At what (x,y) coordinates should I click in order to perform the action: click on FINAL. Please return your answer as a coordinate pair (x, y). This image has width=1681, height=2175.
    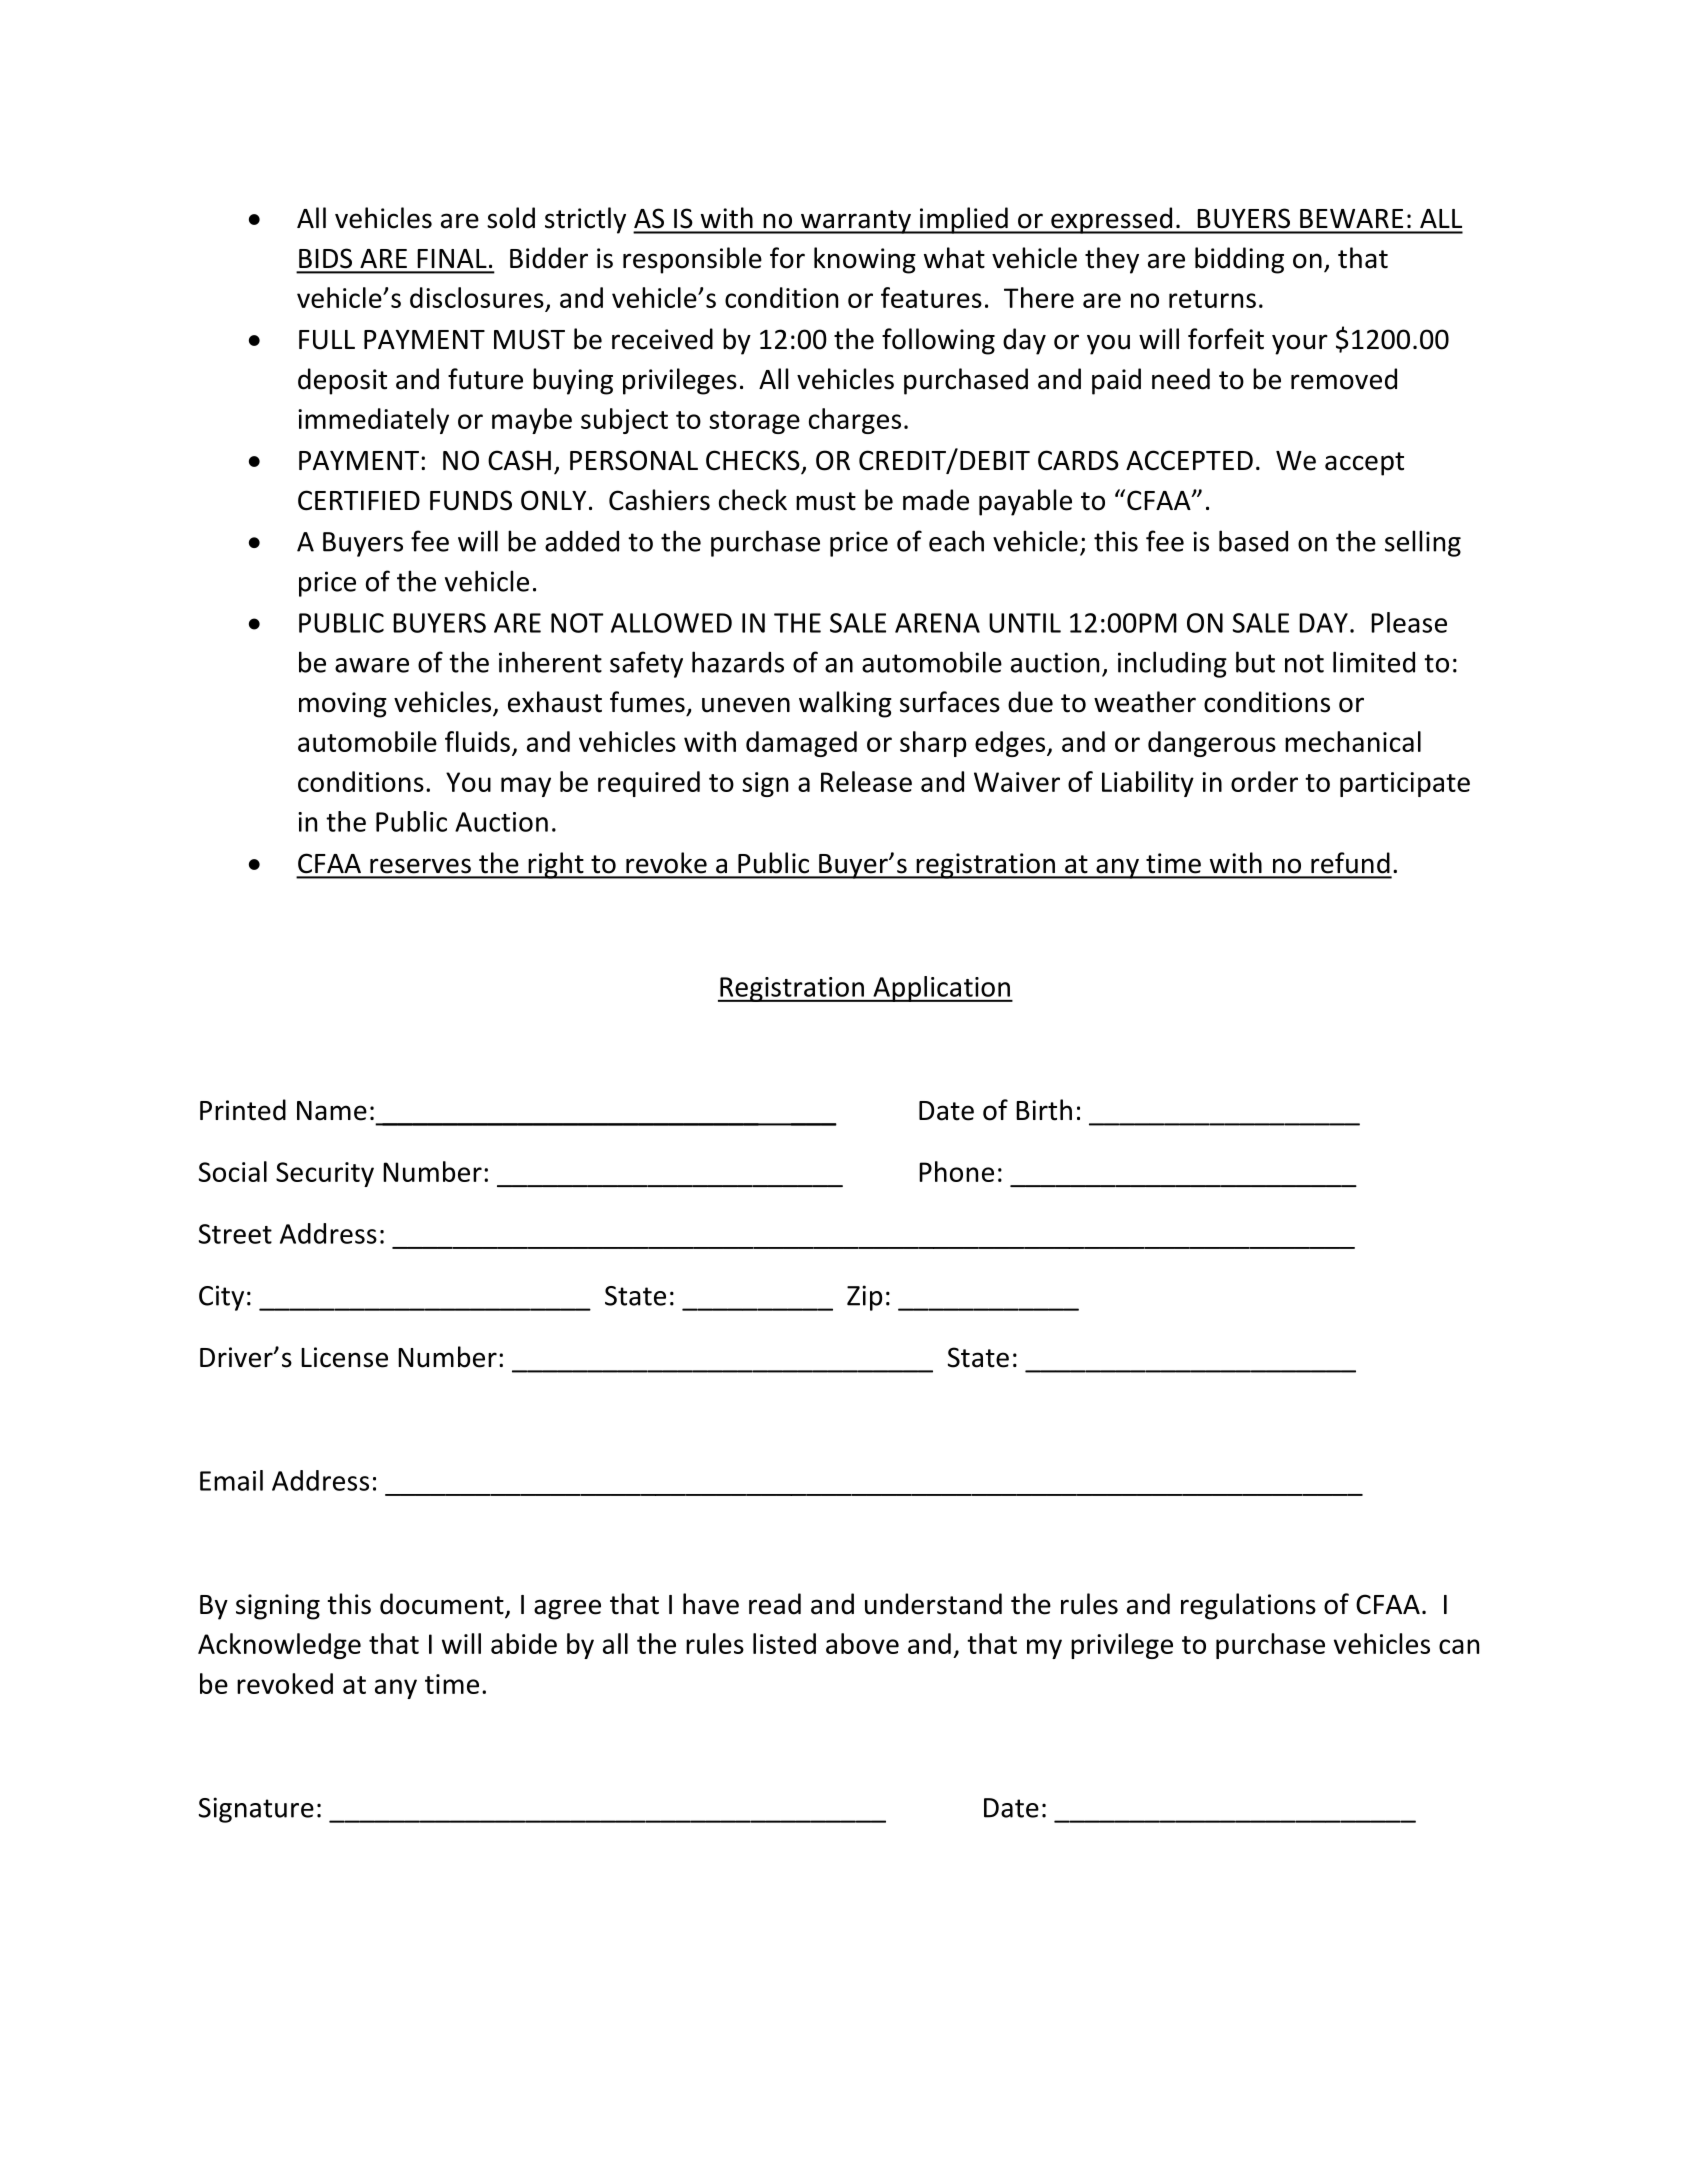
    Looking at the image, I should click on (452, 258).
